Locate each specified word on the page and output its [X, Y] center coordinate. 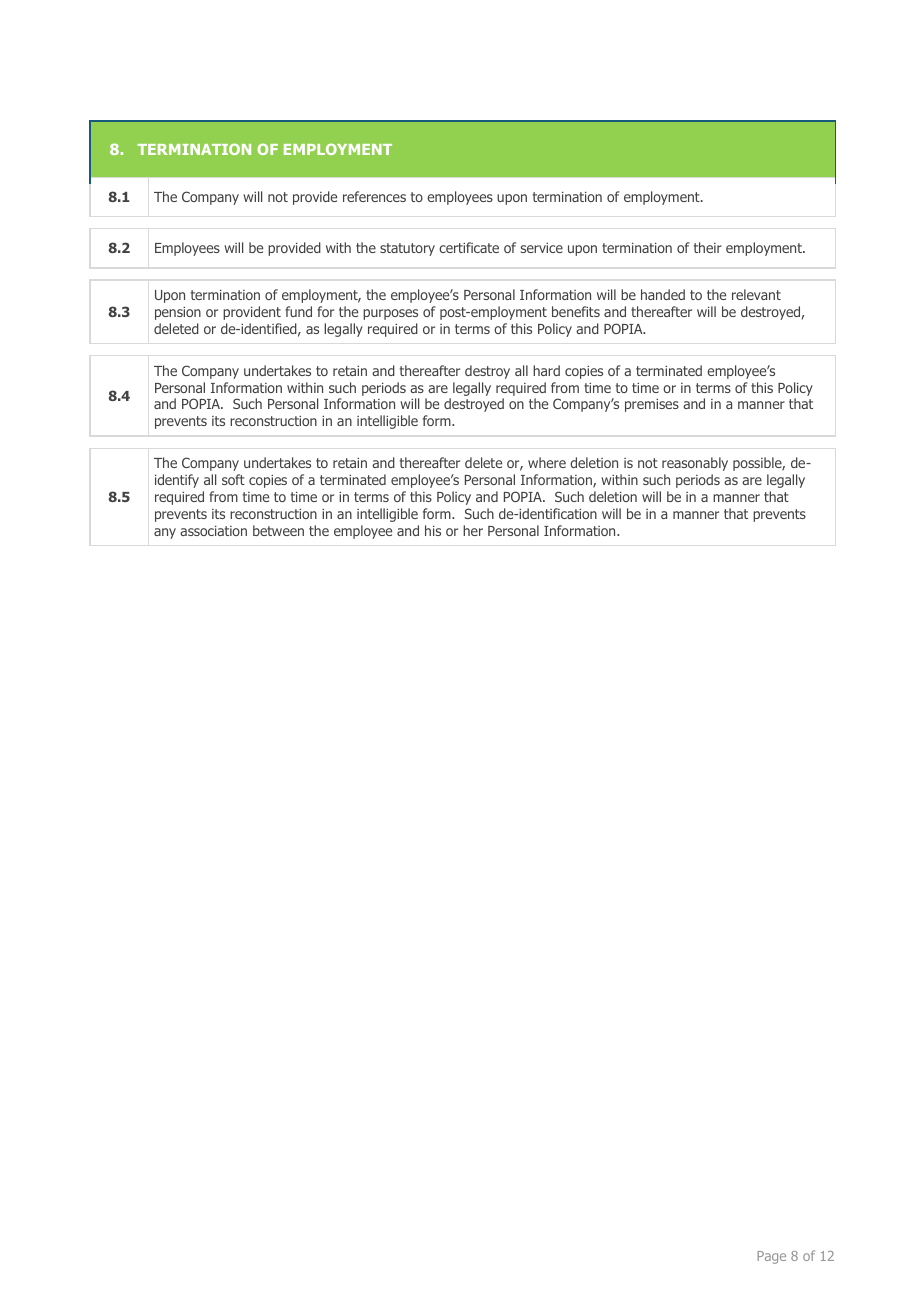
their [708, 247]
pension [178, 313]
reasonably [695, 464]
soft [233, 479]
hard [546, 370]
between [278, 530]
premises [652, 405]
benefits [576, 311]
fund [298, 311]
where [547, 462]
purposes [390, 314]
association [213, 531]
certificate [469, 247]
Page [772, 1257]
